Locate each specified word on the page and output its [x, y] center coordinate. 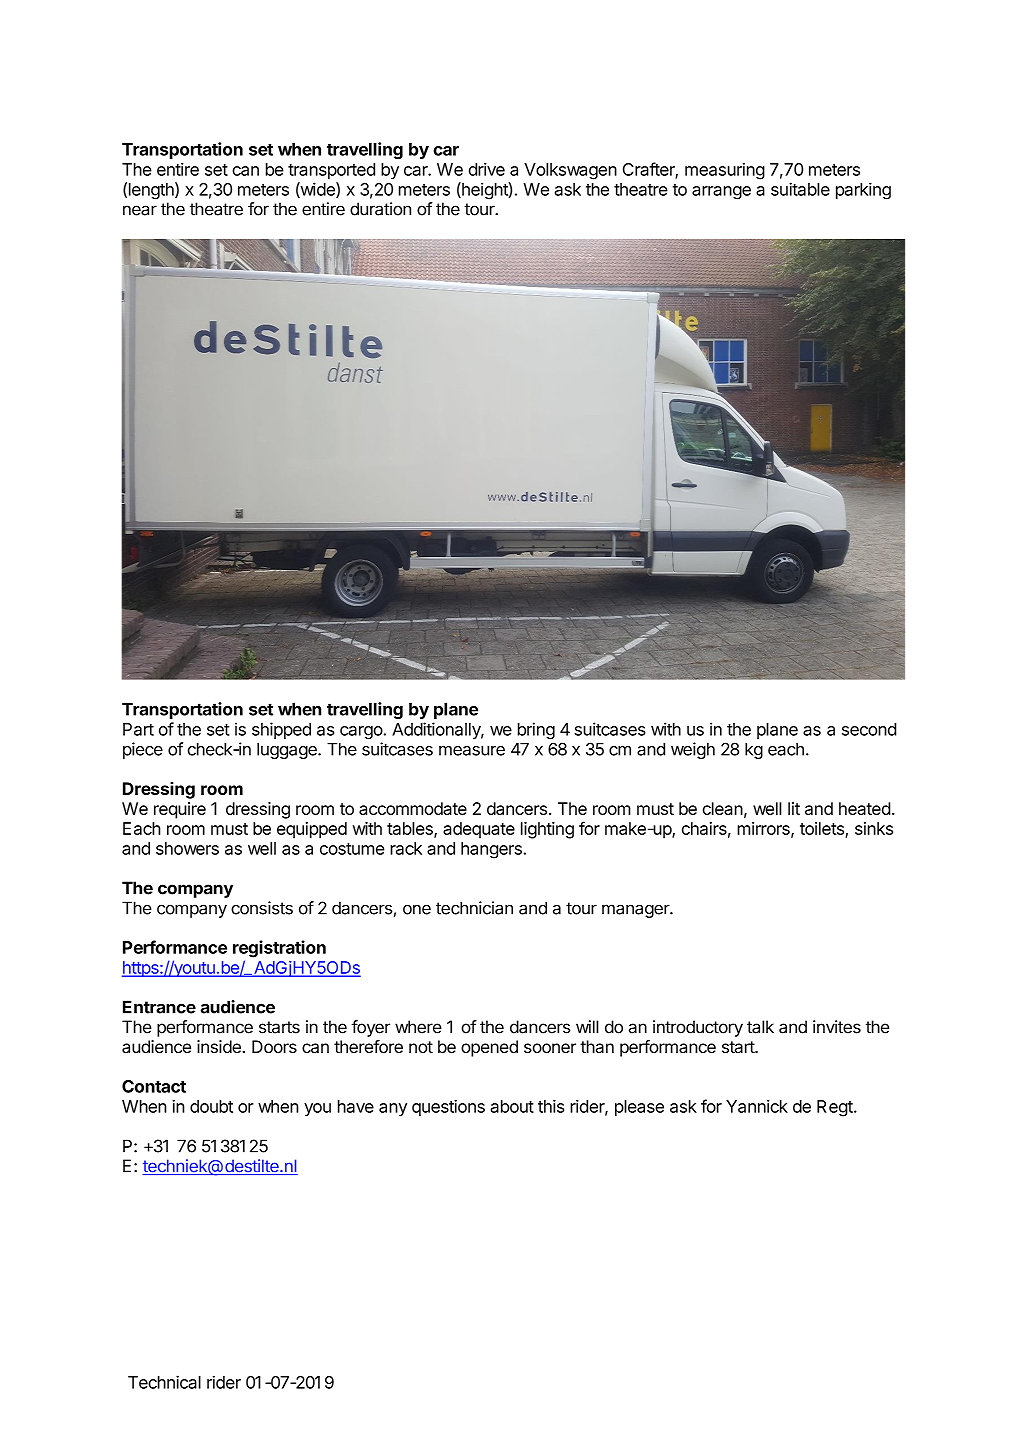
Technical [164, 1382]
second [869, 729]
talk [760, 1027]
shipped [281, 730]
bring [536, 731]
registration [279, 949]
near [140, 210]
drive [487, 169]
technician [474, 908]
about [512, 1106]
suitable [800, 189]
